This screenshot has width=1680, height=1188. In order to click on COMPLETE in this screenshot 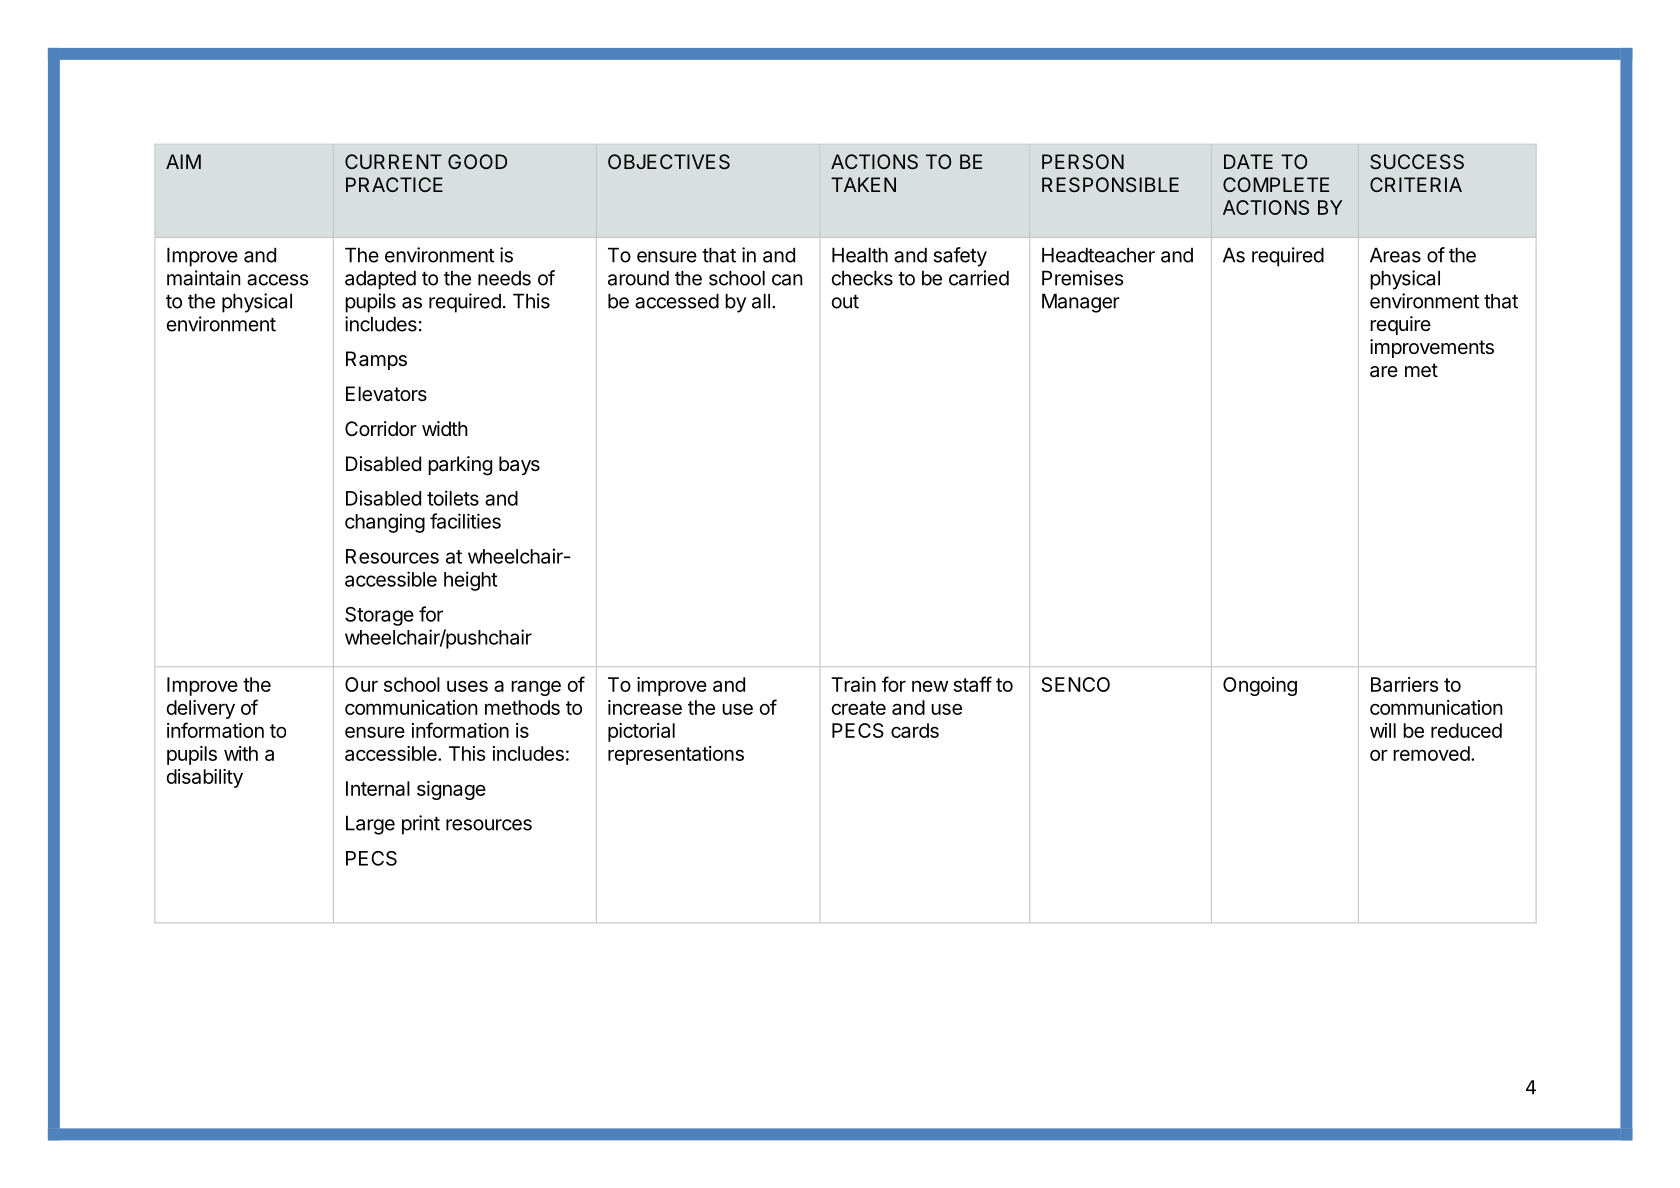, I will do `click(1276, 184)`.
